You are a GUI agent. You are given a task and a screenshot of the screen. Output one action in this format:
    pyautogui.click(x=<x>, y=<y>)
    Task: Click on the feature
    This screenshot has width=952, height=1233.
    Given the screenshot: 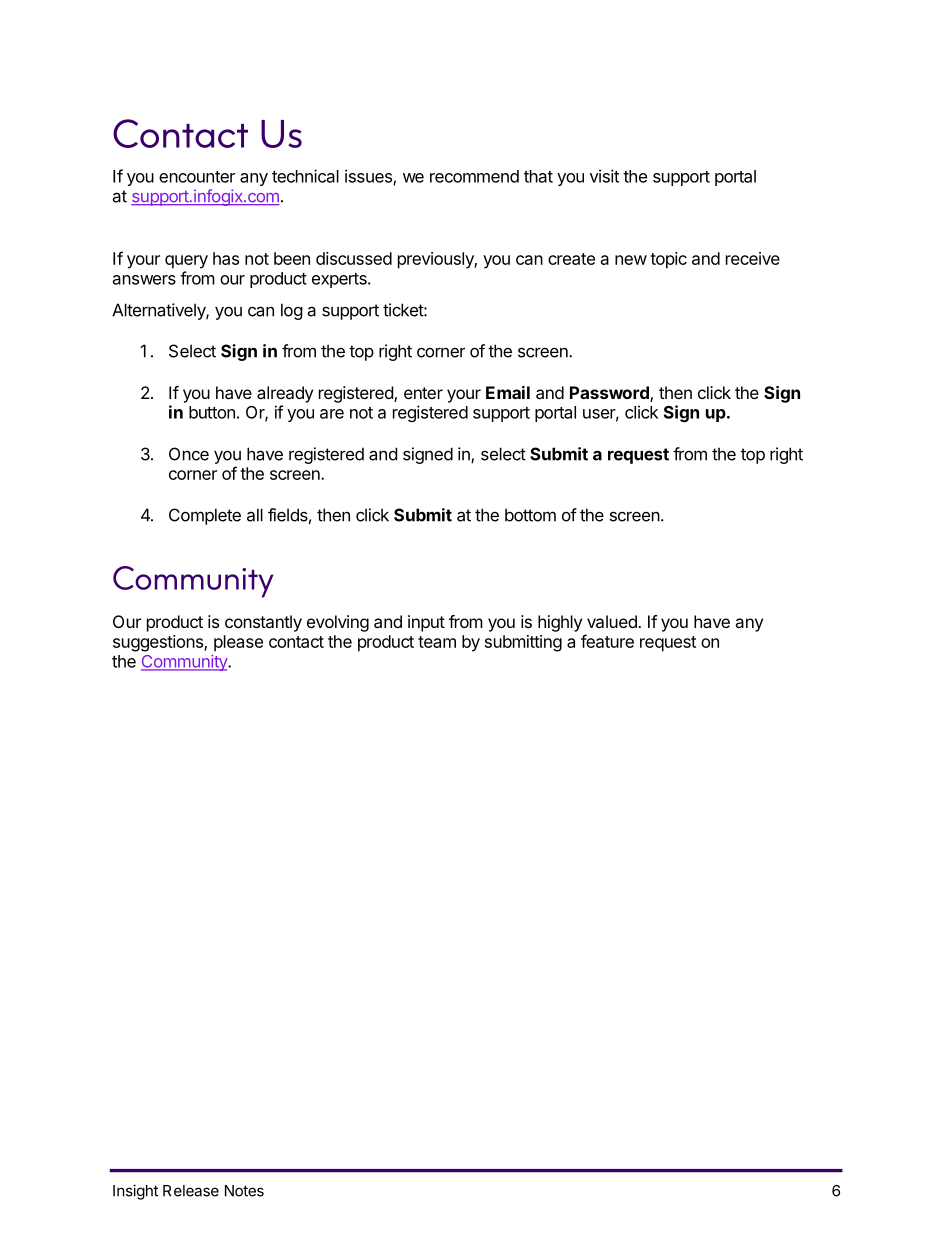 What is the action you would take?
    pyautogui.click(x=607, y=641)
